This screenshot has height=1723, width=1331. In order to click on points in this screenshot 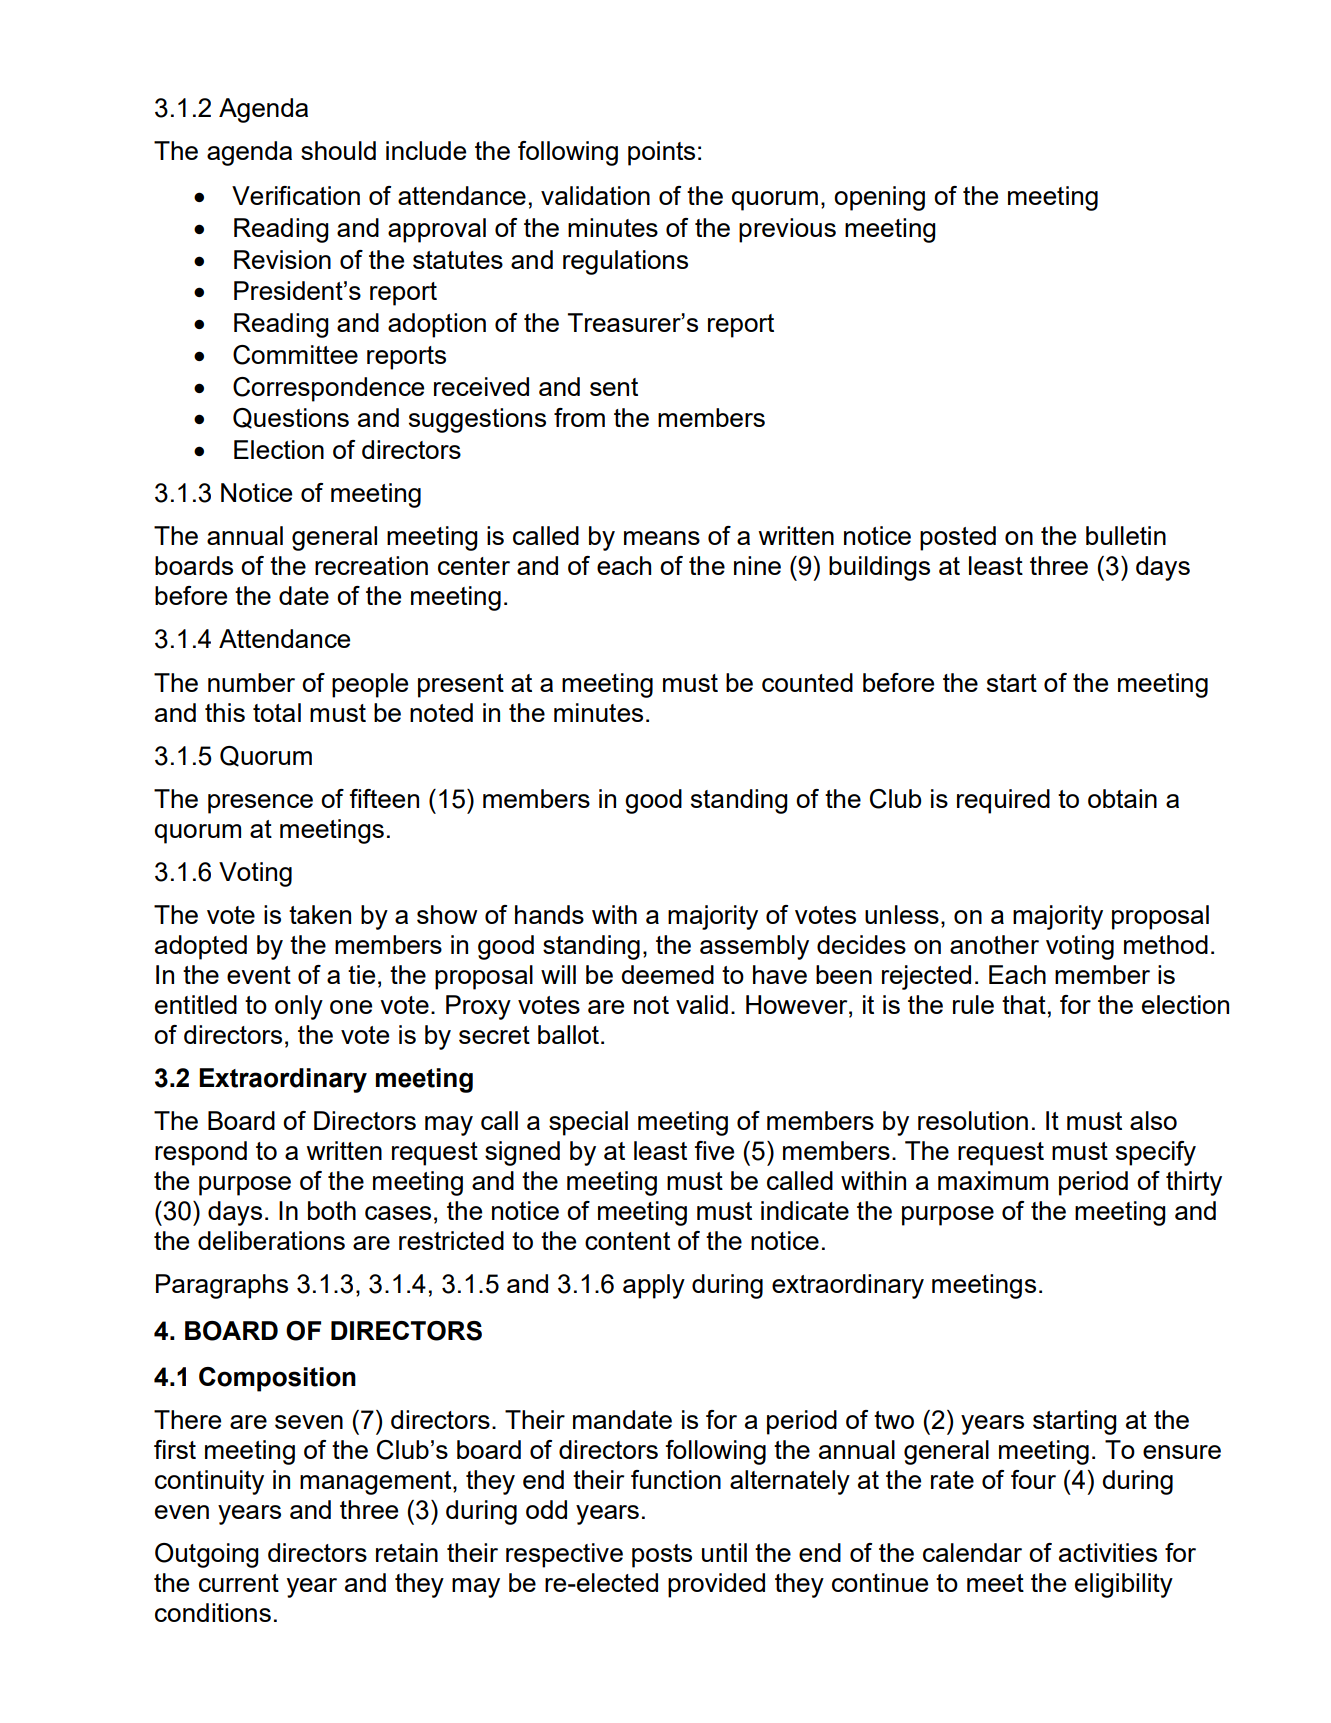, I will do `click(661, 153)`.
